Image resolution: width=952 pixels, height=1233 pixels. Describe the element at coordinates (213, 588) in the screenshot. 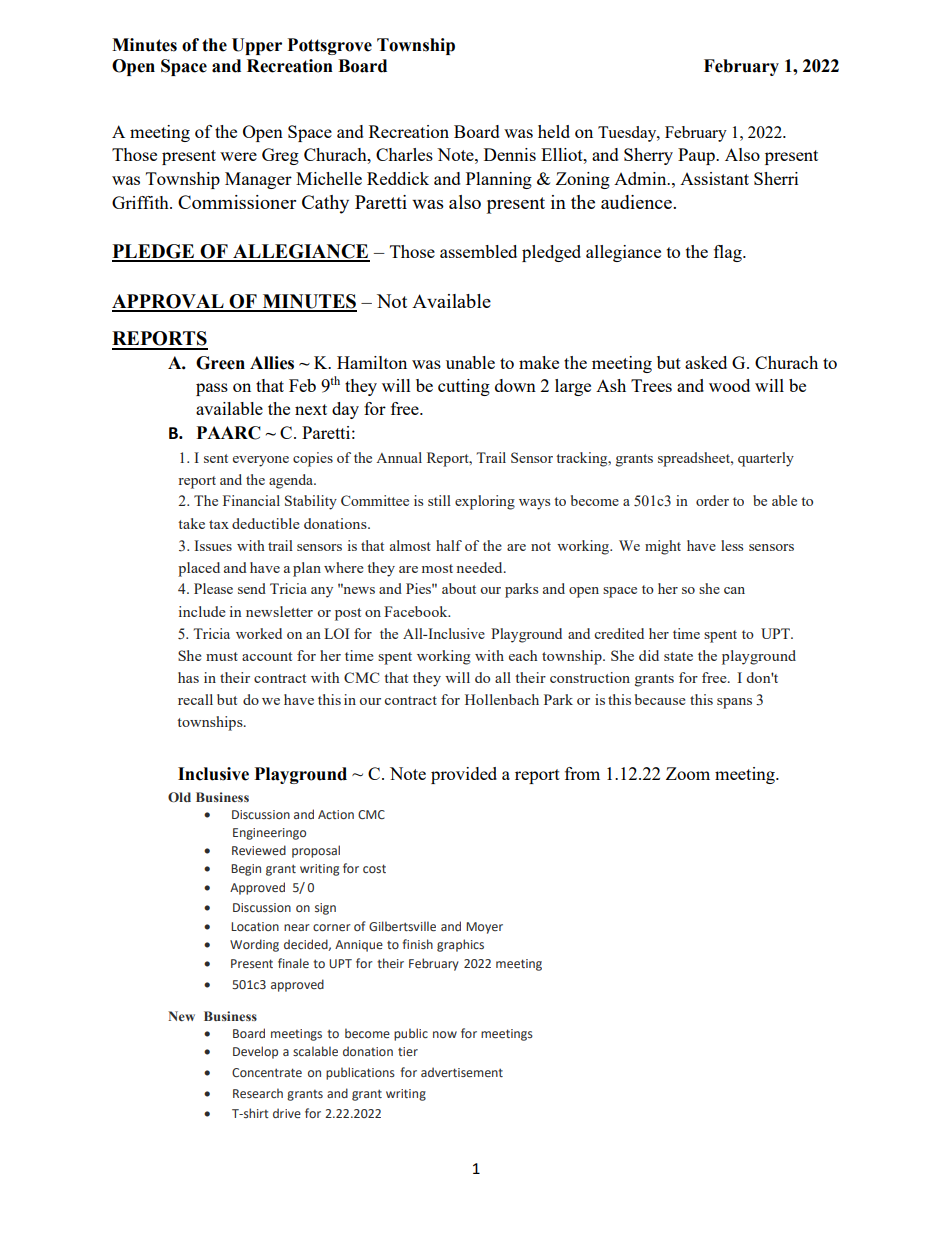

I see `Please` at that location.
